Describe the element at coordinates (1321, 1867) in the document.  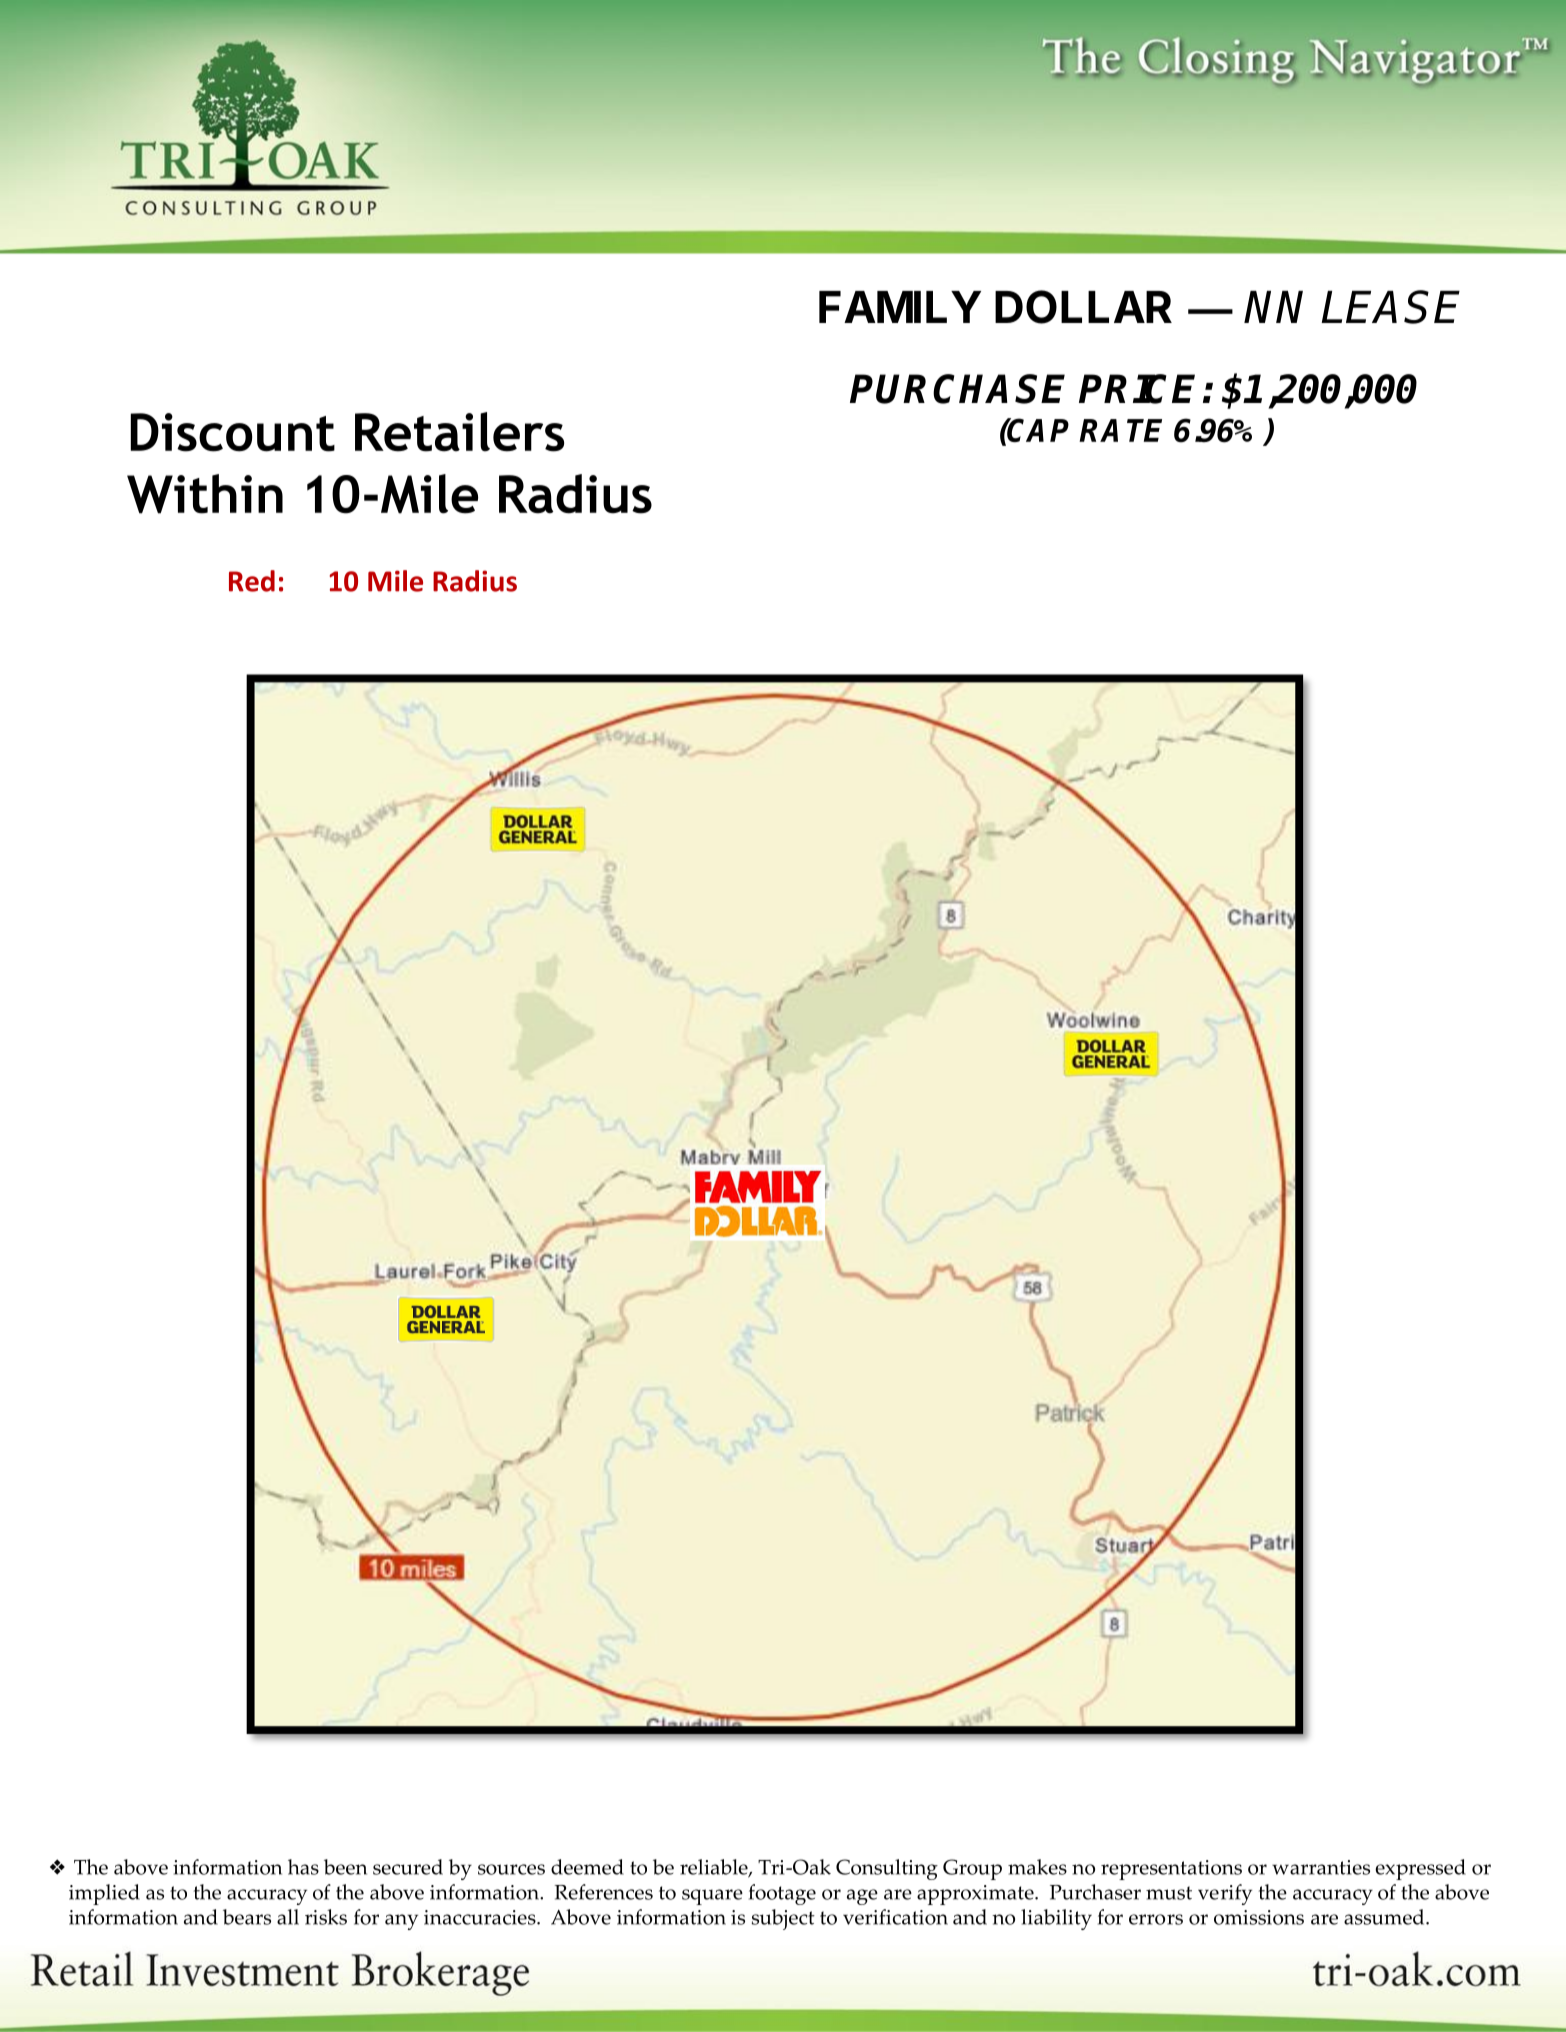
I see `warranties` at that location.
